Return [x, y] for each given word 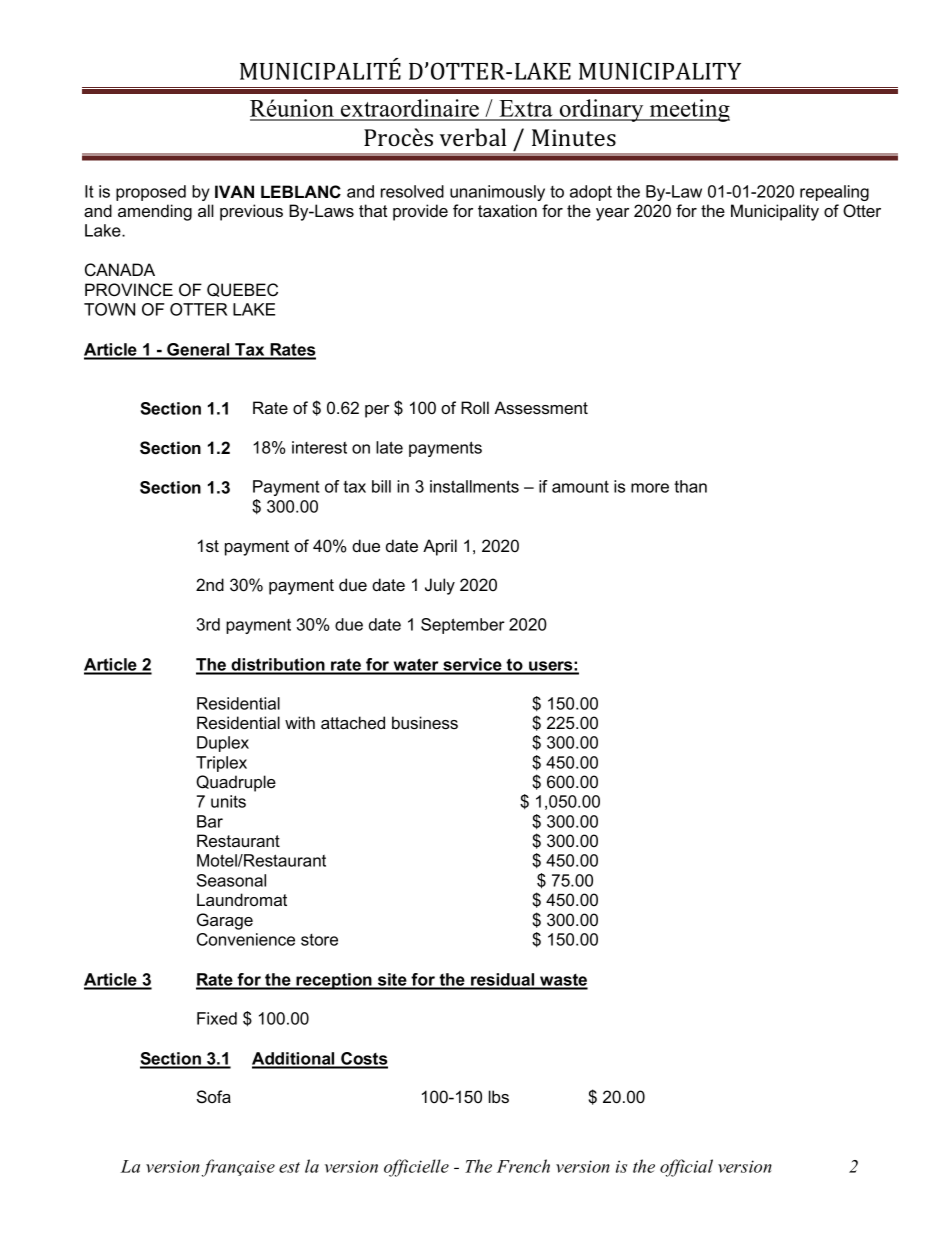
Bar [210, 821]
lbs [499, 1096]
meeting [689, 110]
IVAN [234, 191]
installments [474, 486]
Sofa [214, 1096]
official [686, 1168]
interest [319, 447]
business [425, 722]
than [690, 486]
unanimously [497, 193]
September [463, 626]
